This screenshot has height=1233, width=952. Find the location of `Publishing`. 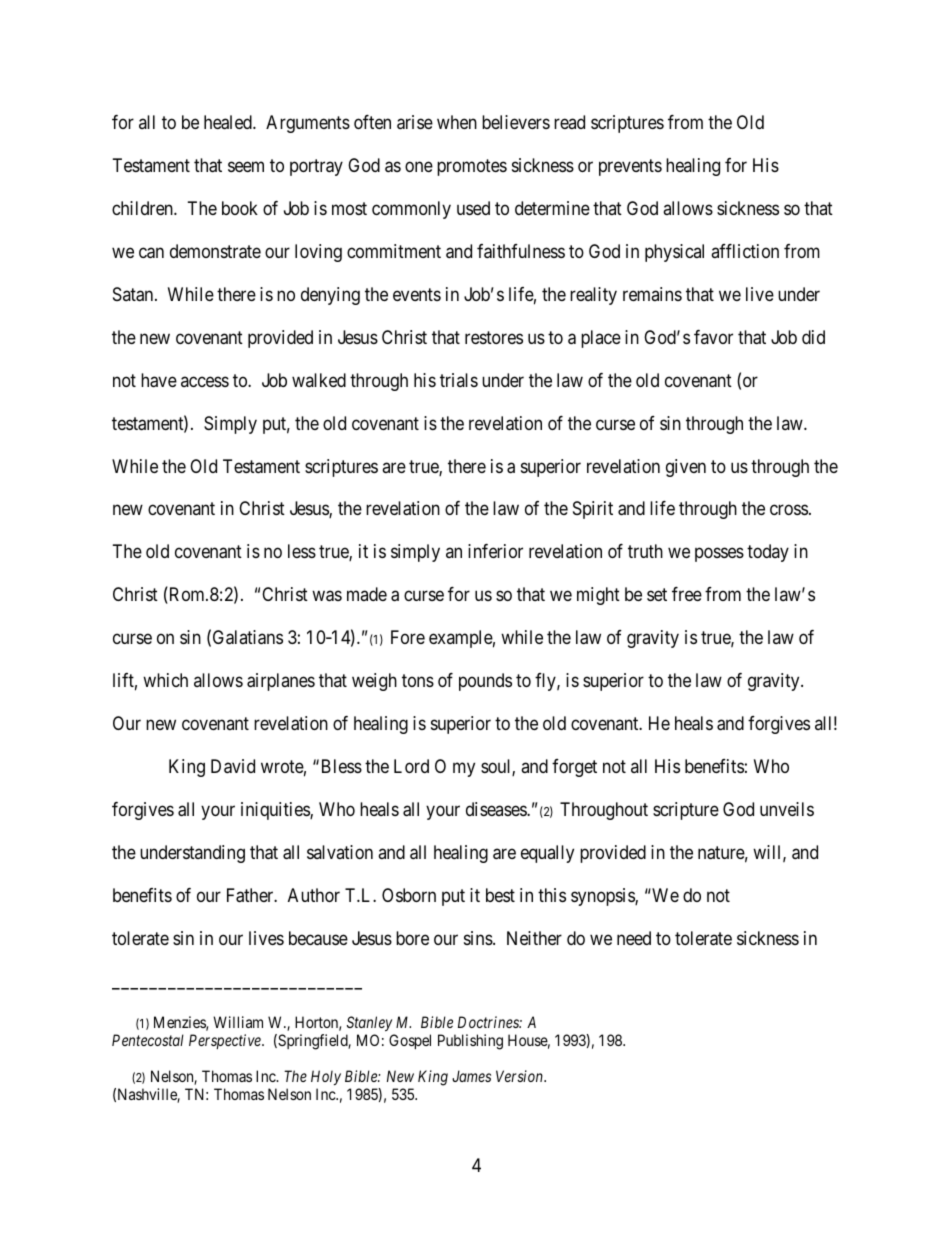

Publishing is located at coordinates (470, 1042).
